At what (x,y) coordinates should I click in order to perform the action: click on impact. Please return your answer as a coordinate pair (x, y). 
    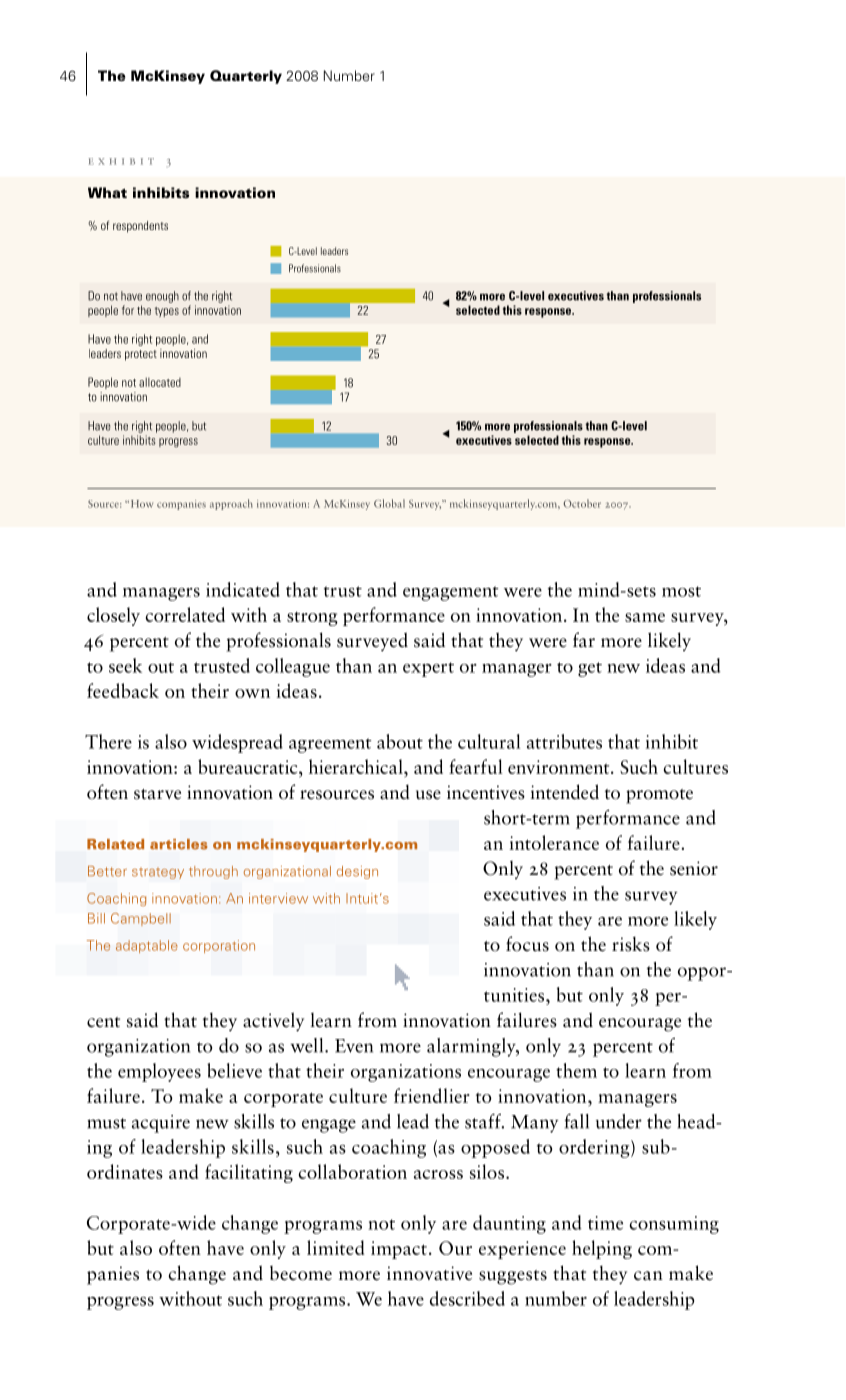
    Looking at the image, I should click on (399, 1250).
